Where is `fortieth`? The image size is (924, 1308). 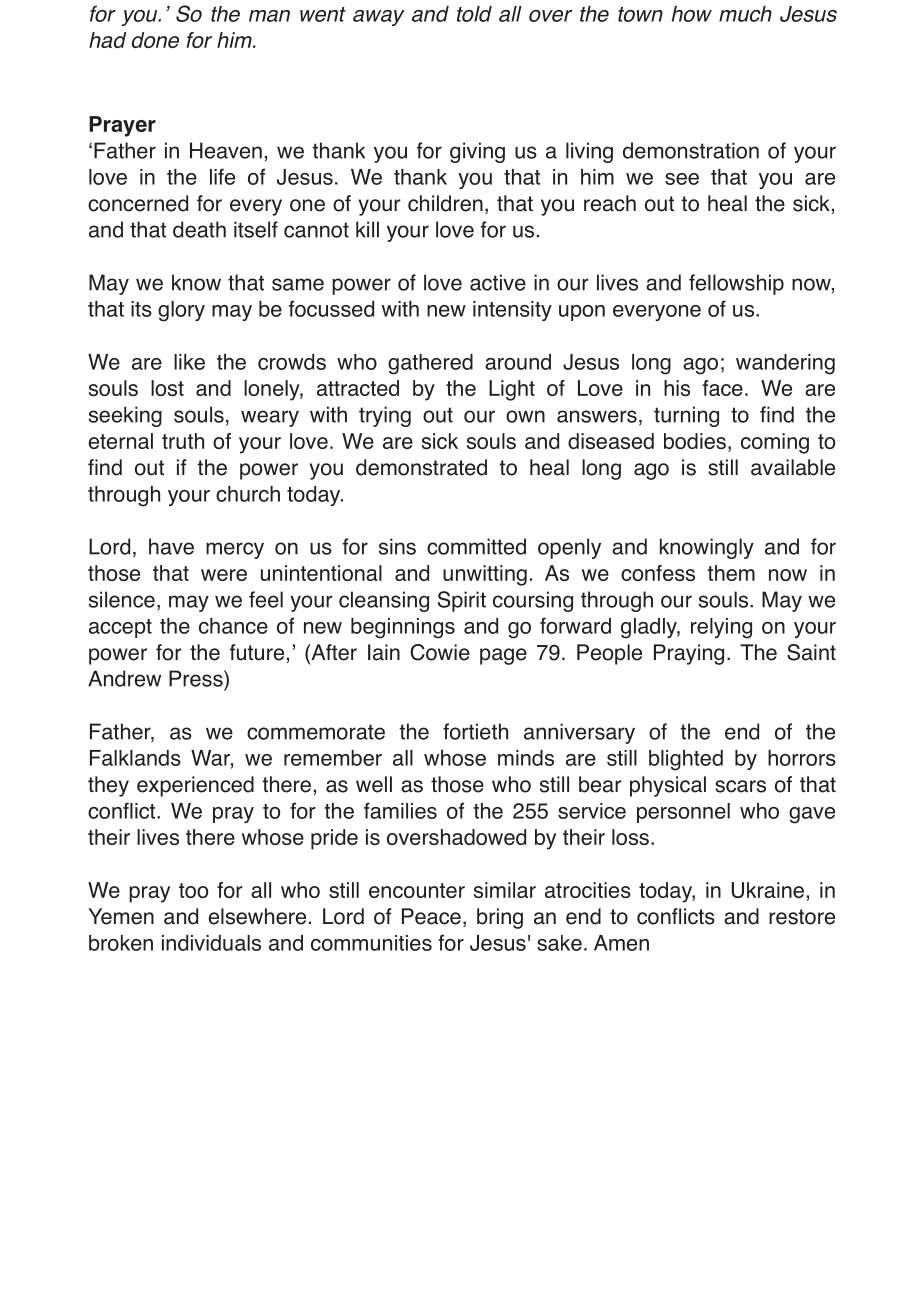
fortieth is located at coordinates (475, 731).
